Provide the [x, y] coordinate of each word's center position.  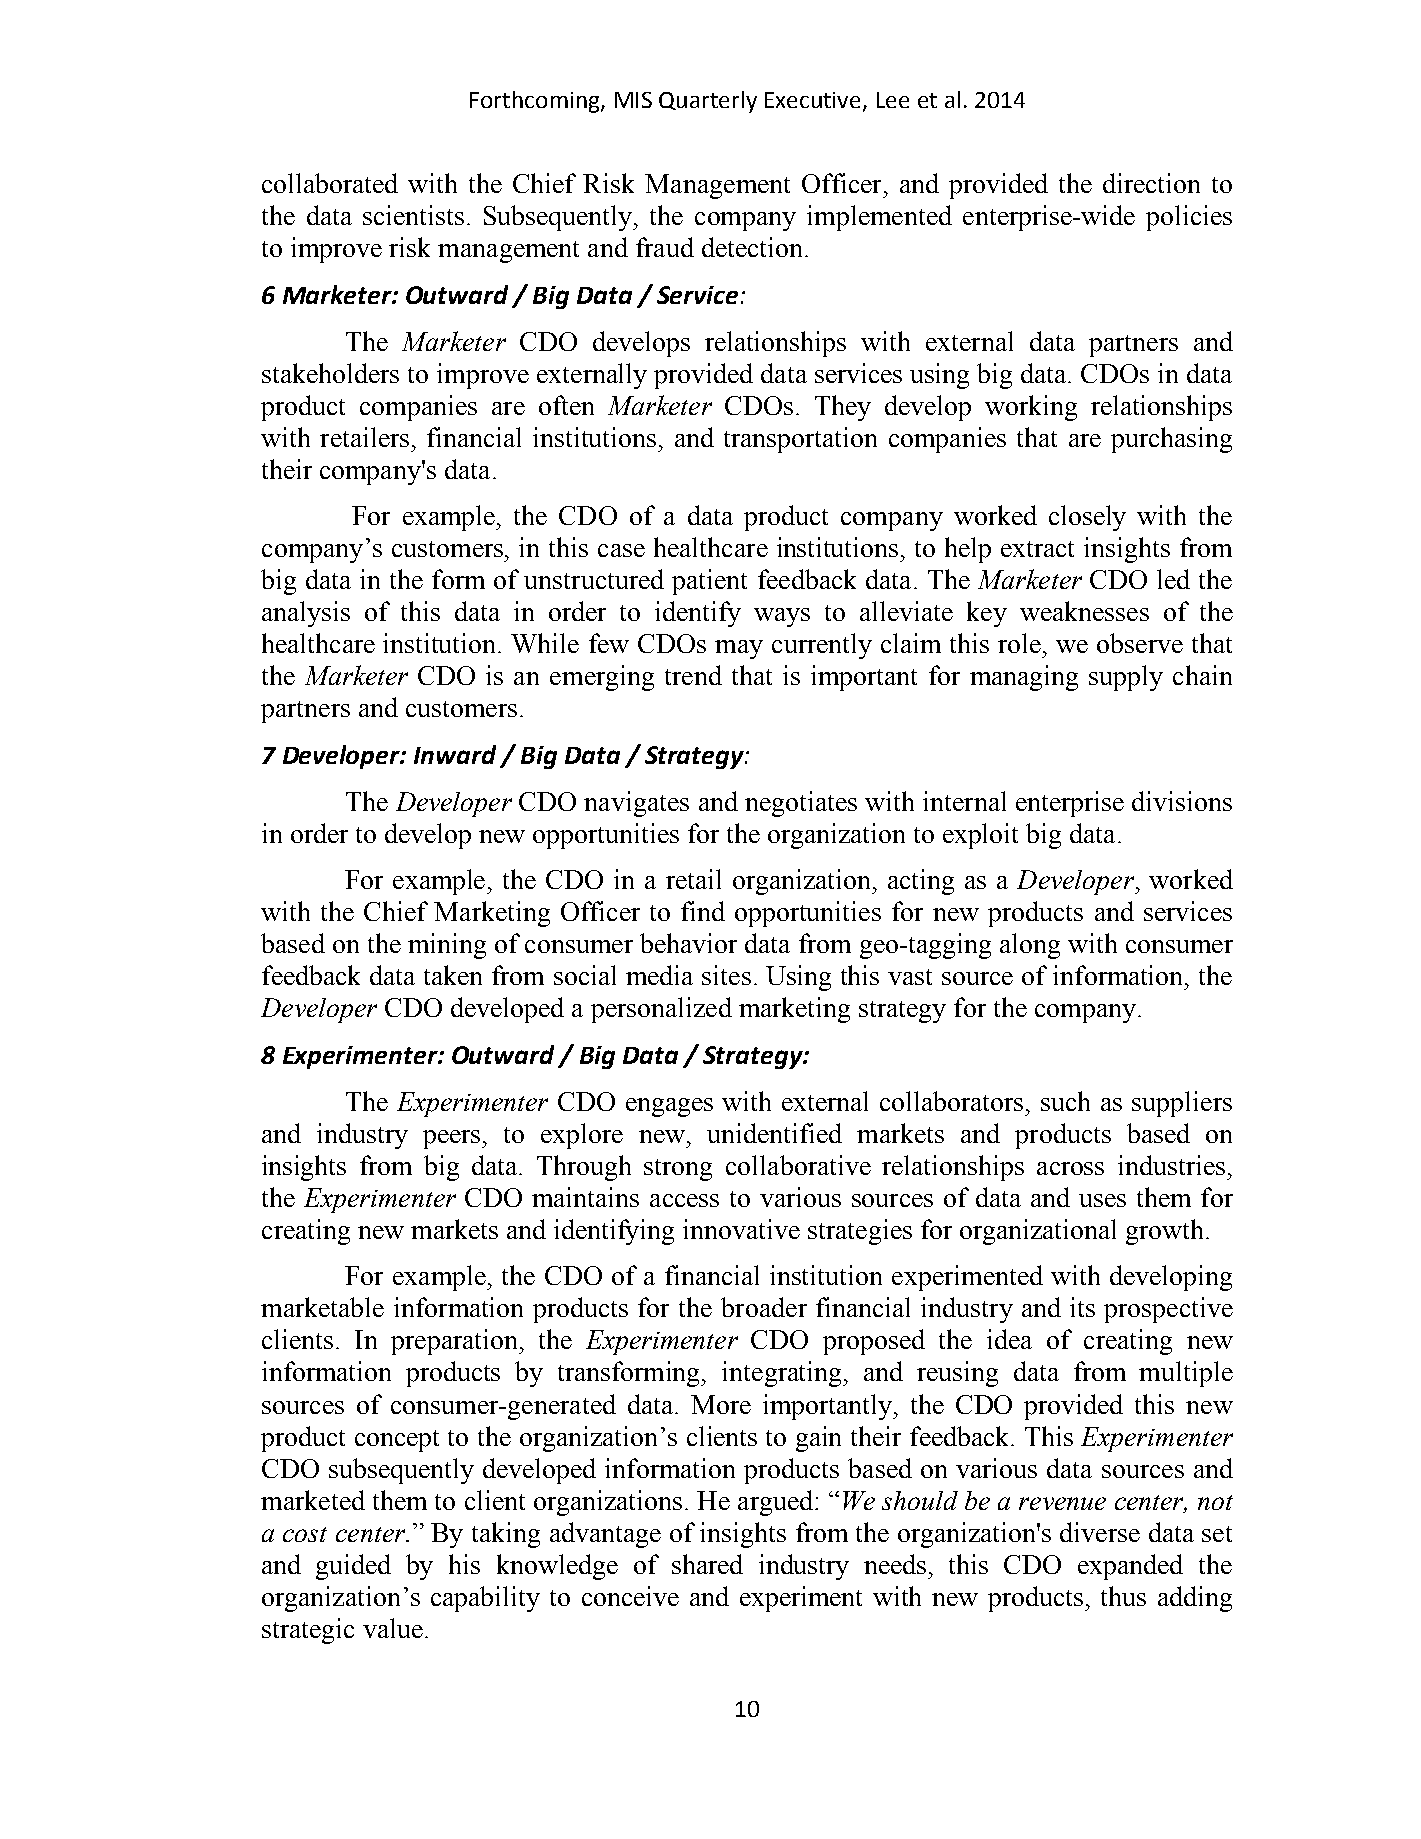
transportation [800, 440]
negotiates [801, 804]
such [1065, 1101]
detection [752, 247]
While [545, 643]
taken [453, 975]
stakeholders [330, 373]
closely [1087, 518]
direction [1151, 183]
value [393, 1628]
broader [764, 1307]
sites [726, 975]
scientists [413, 215]
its [1082, 1307]
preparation [456, 1342]
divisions [1182, 801]
